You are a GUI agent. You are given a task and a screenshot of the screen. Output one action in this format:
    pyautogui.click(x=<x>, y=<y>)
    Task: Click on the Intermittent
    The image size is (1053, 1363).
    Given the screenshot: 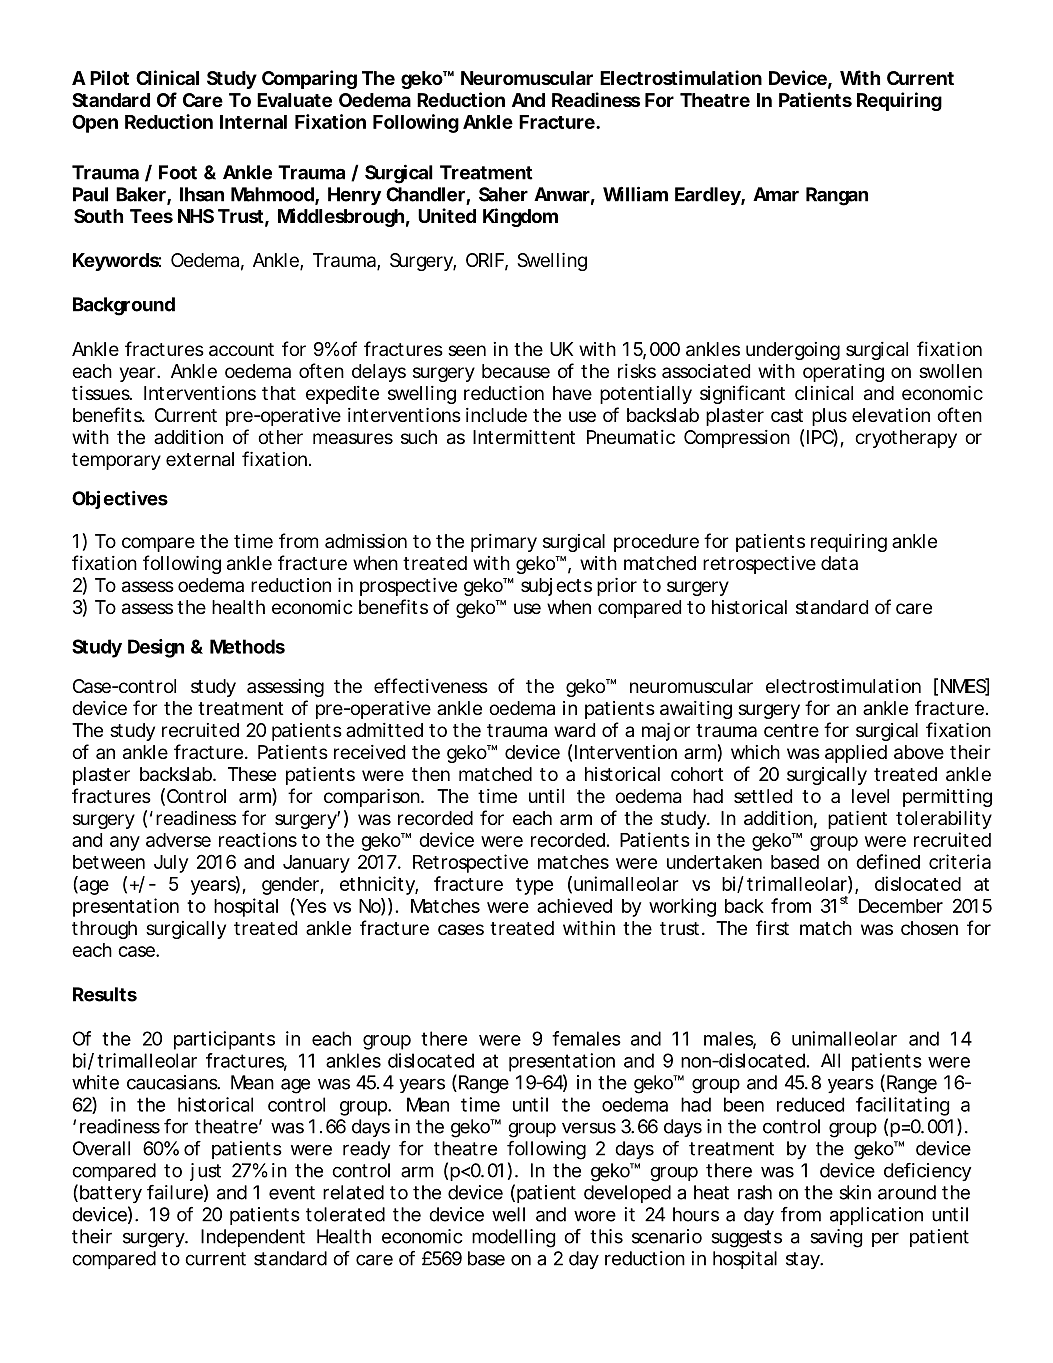 What is the action you would take?
    pyautogui.click(x=524, y=437)
